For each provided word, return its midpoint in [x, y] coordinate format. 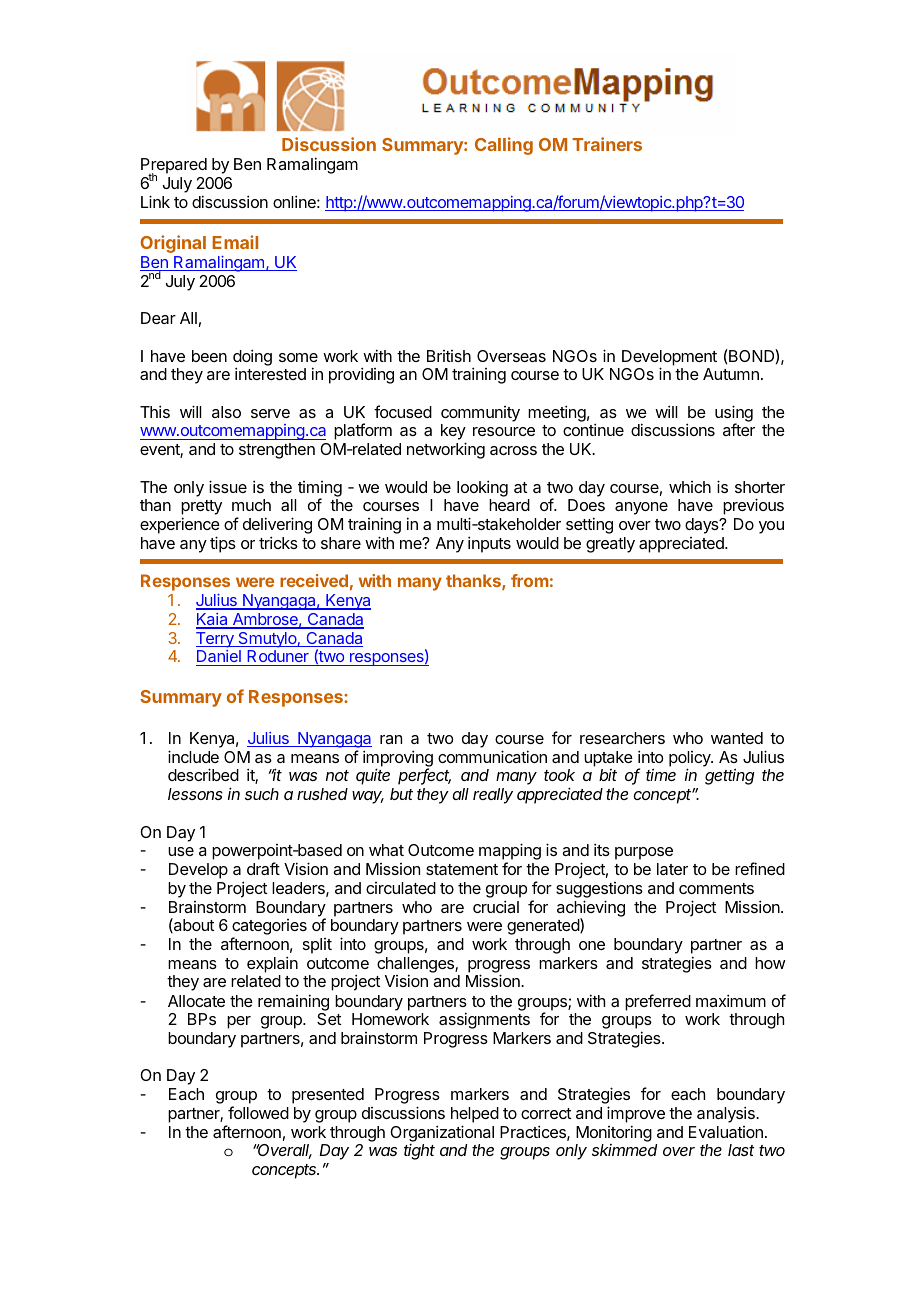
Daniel [219, 658]
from [530, 580]
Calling [504, 146]
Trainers [607, 144]
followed [258, 1112]
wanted [737, 738]
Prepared [174, 167]
